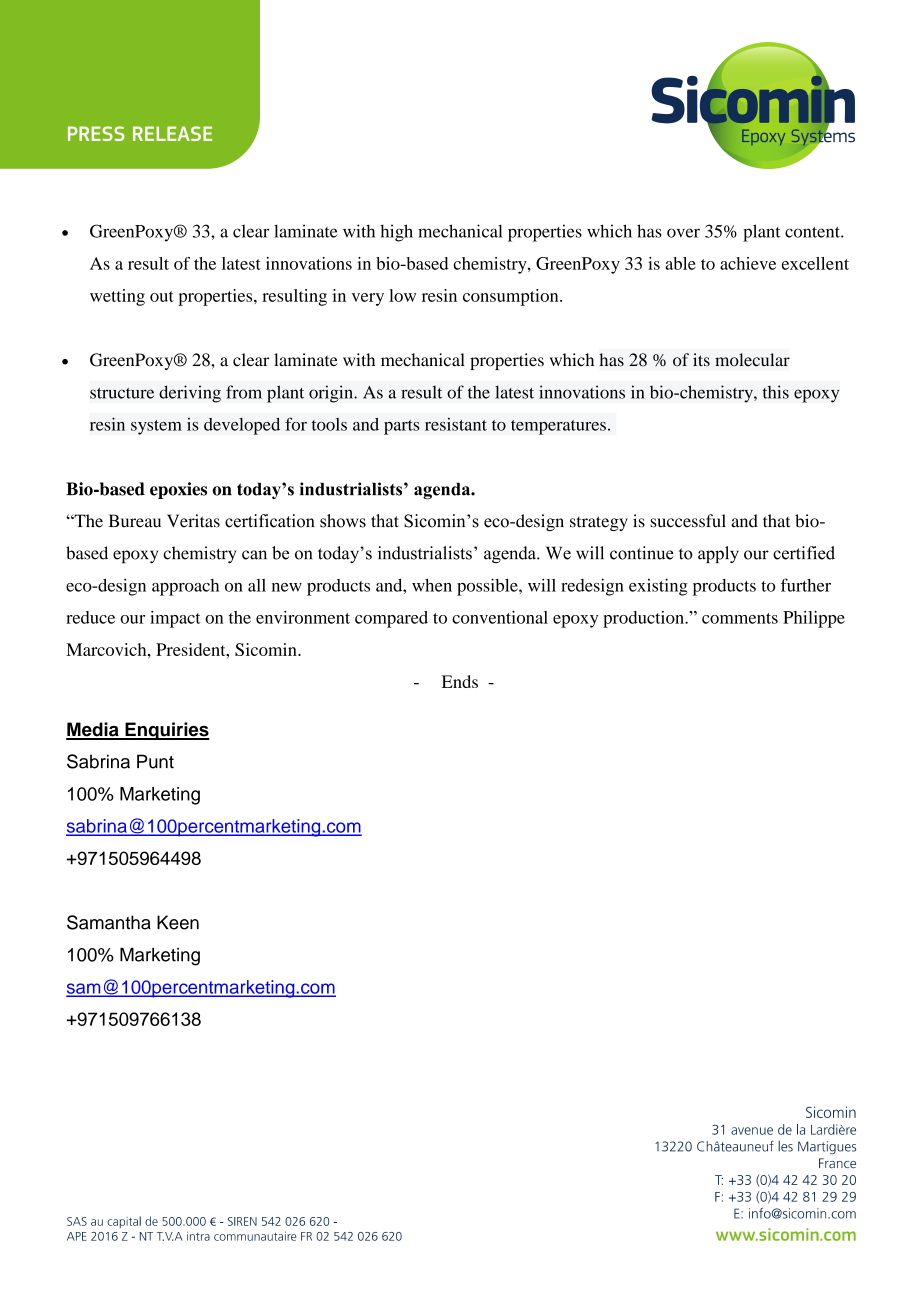 The image size is (924, 1309). I want to click on Keen, so click(178, 922).
